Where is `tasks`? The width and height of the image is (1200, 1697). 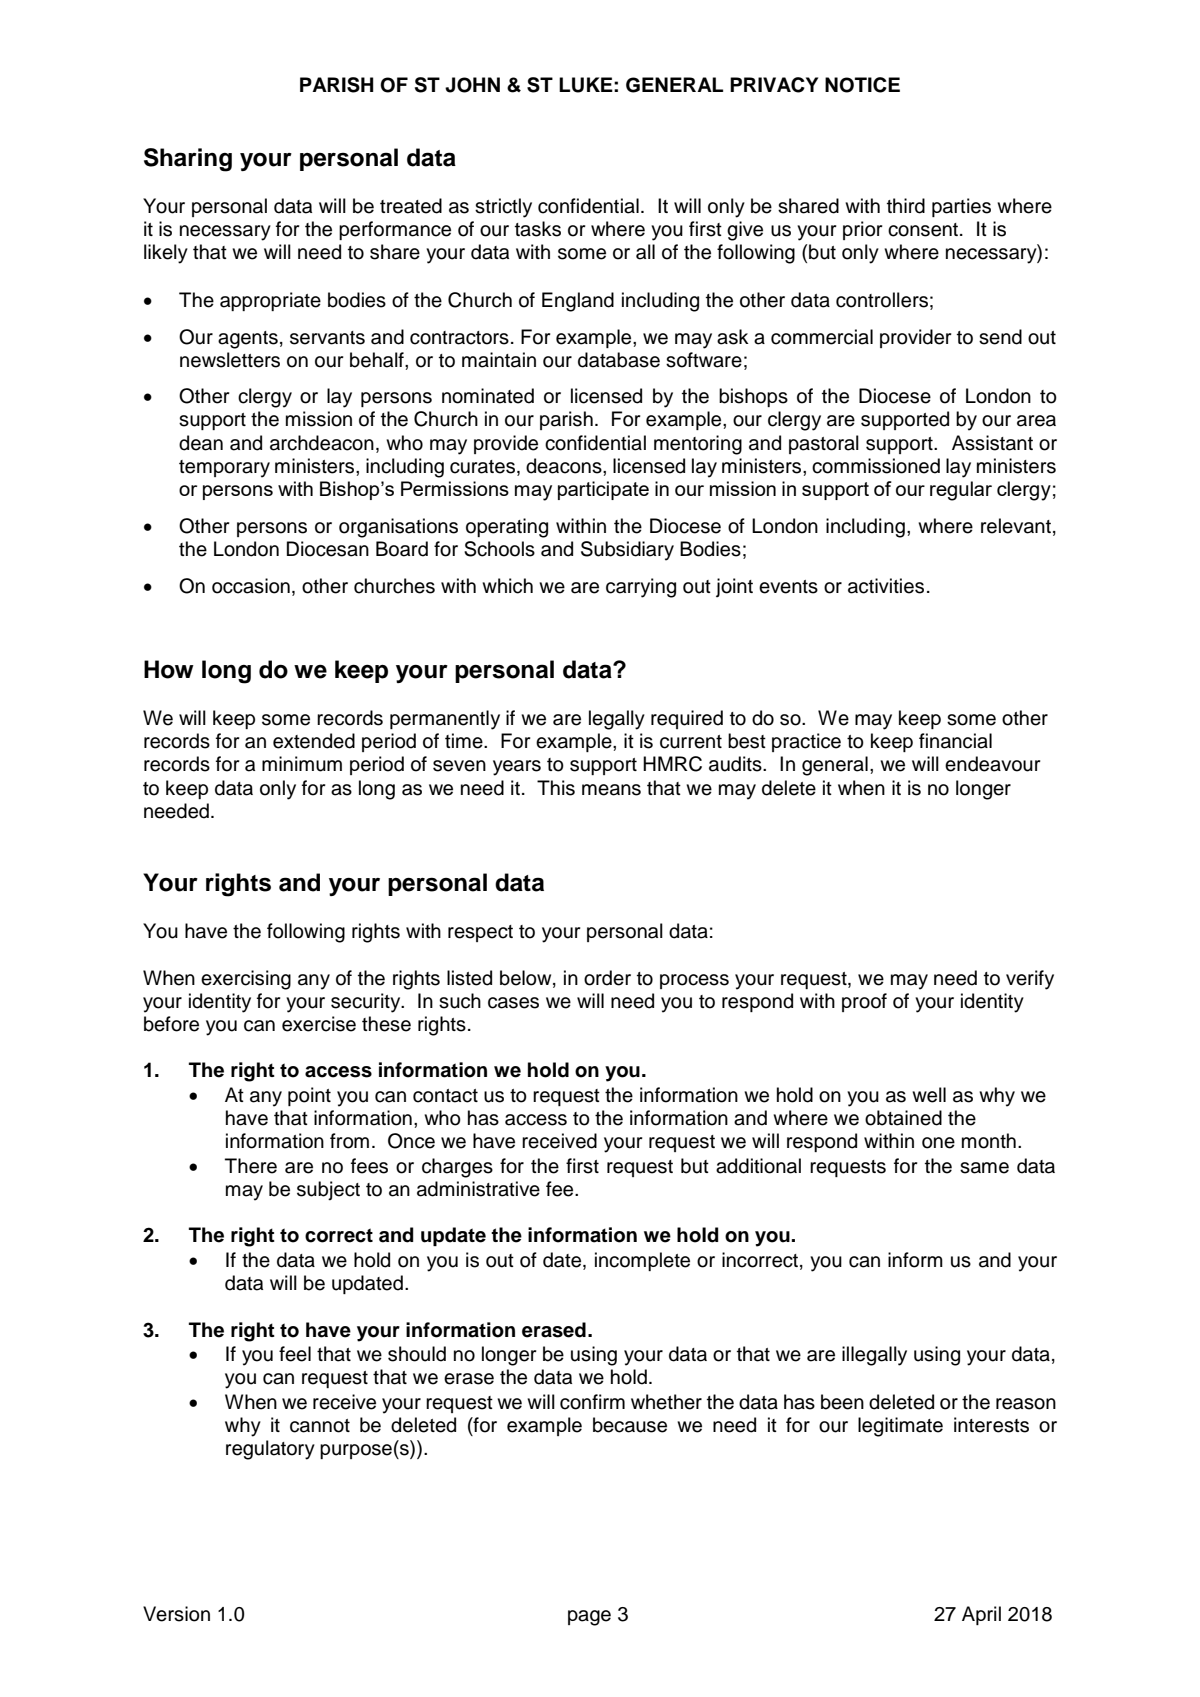 tasks is located at coordinates (538, 229).
